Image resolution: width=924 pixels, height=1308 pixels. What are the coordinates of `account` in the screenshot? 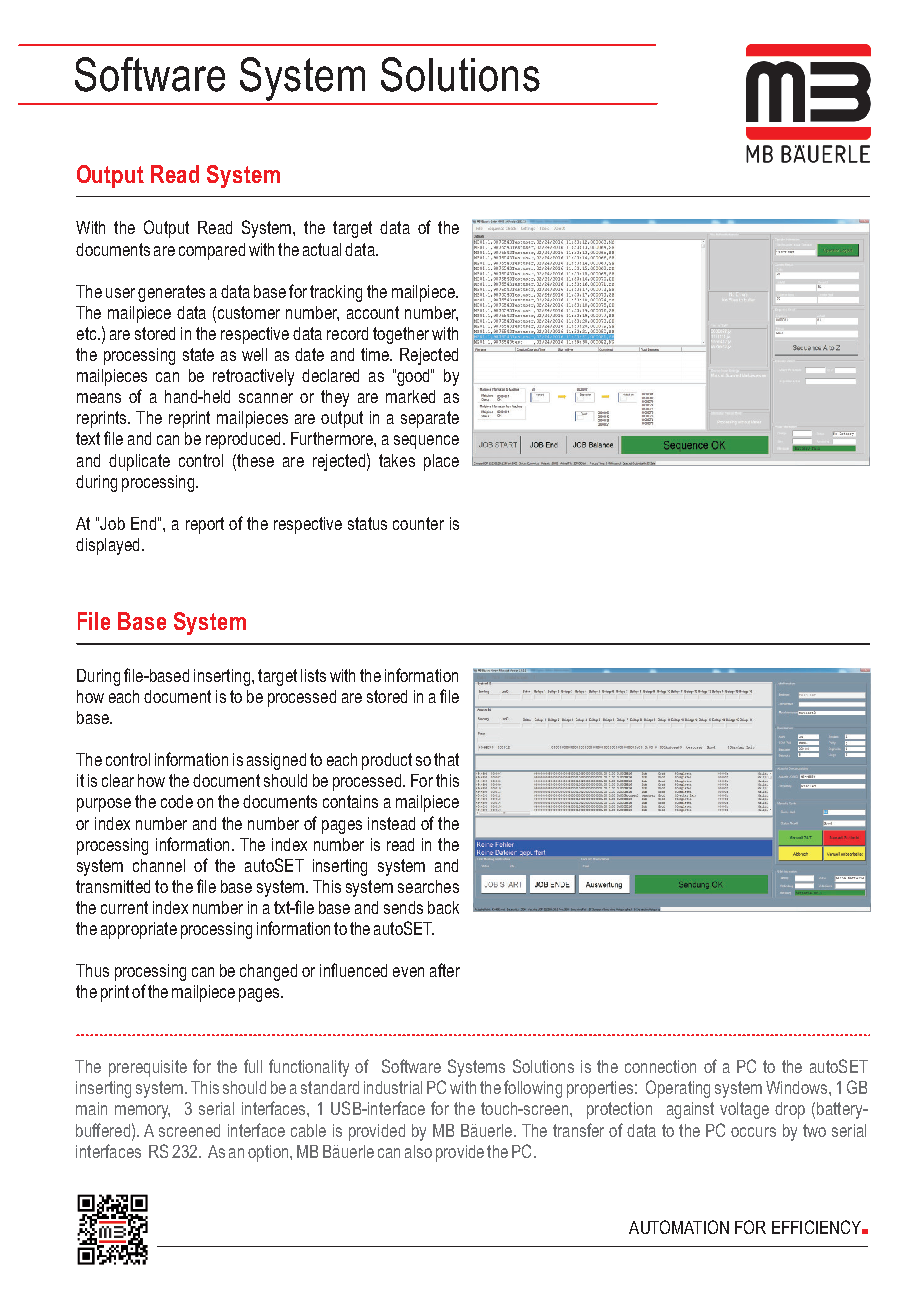 It's located at (373, 312).
